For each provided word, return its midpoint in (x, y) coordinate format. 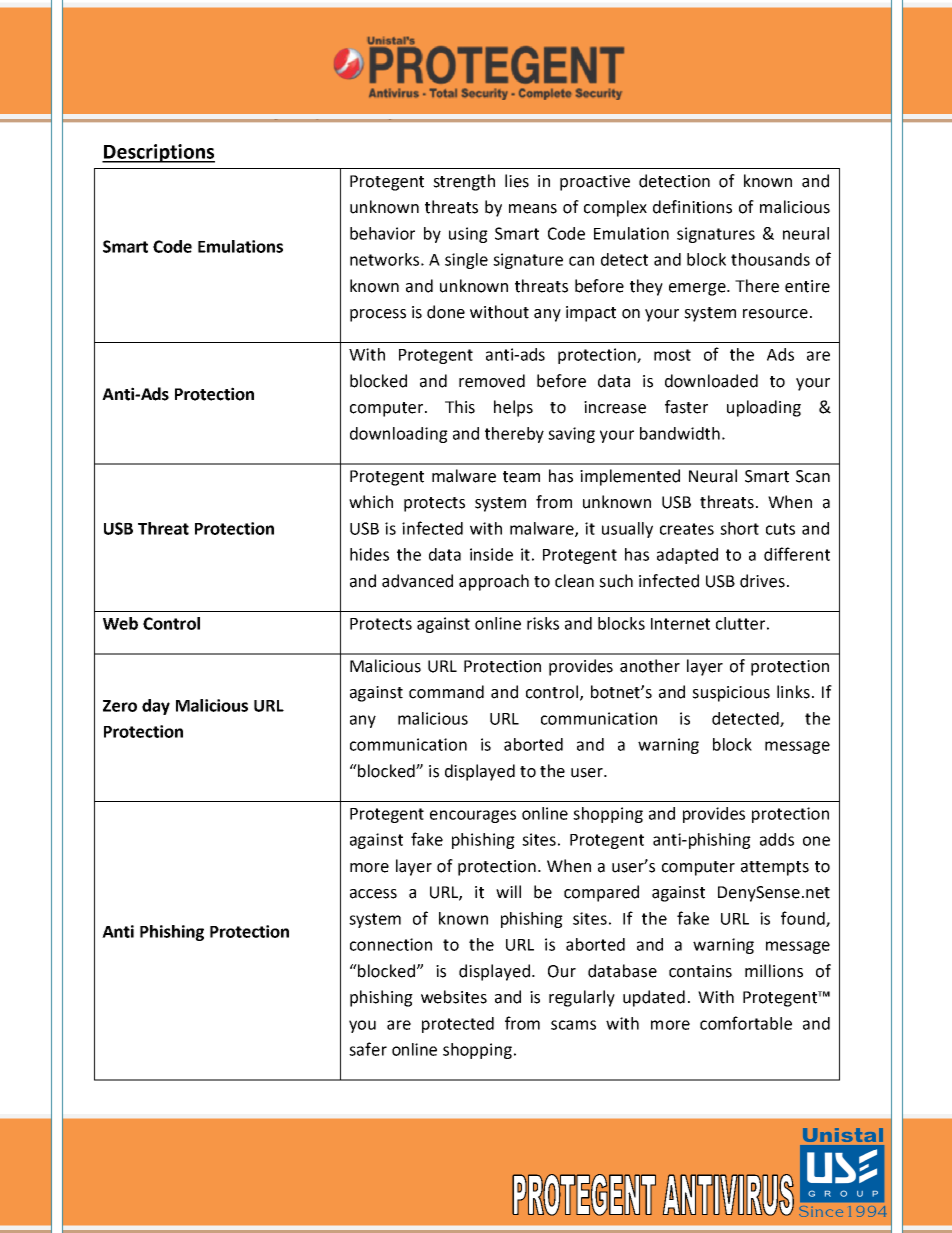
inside (491, 554)
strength (464, 182)
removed (492, 381)
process (378, 315)
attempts (775, 868)
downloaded (711, 381)
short (739, 528)
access (373, 894)
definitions (692, 207)
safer (368, 1049)
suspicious (731, 694)
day (156, 707)
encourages (473, 816)
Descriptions (158, 153)
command (446, 692)
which (371, 502)
